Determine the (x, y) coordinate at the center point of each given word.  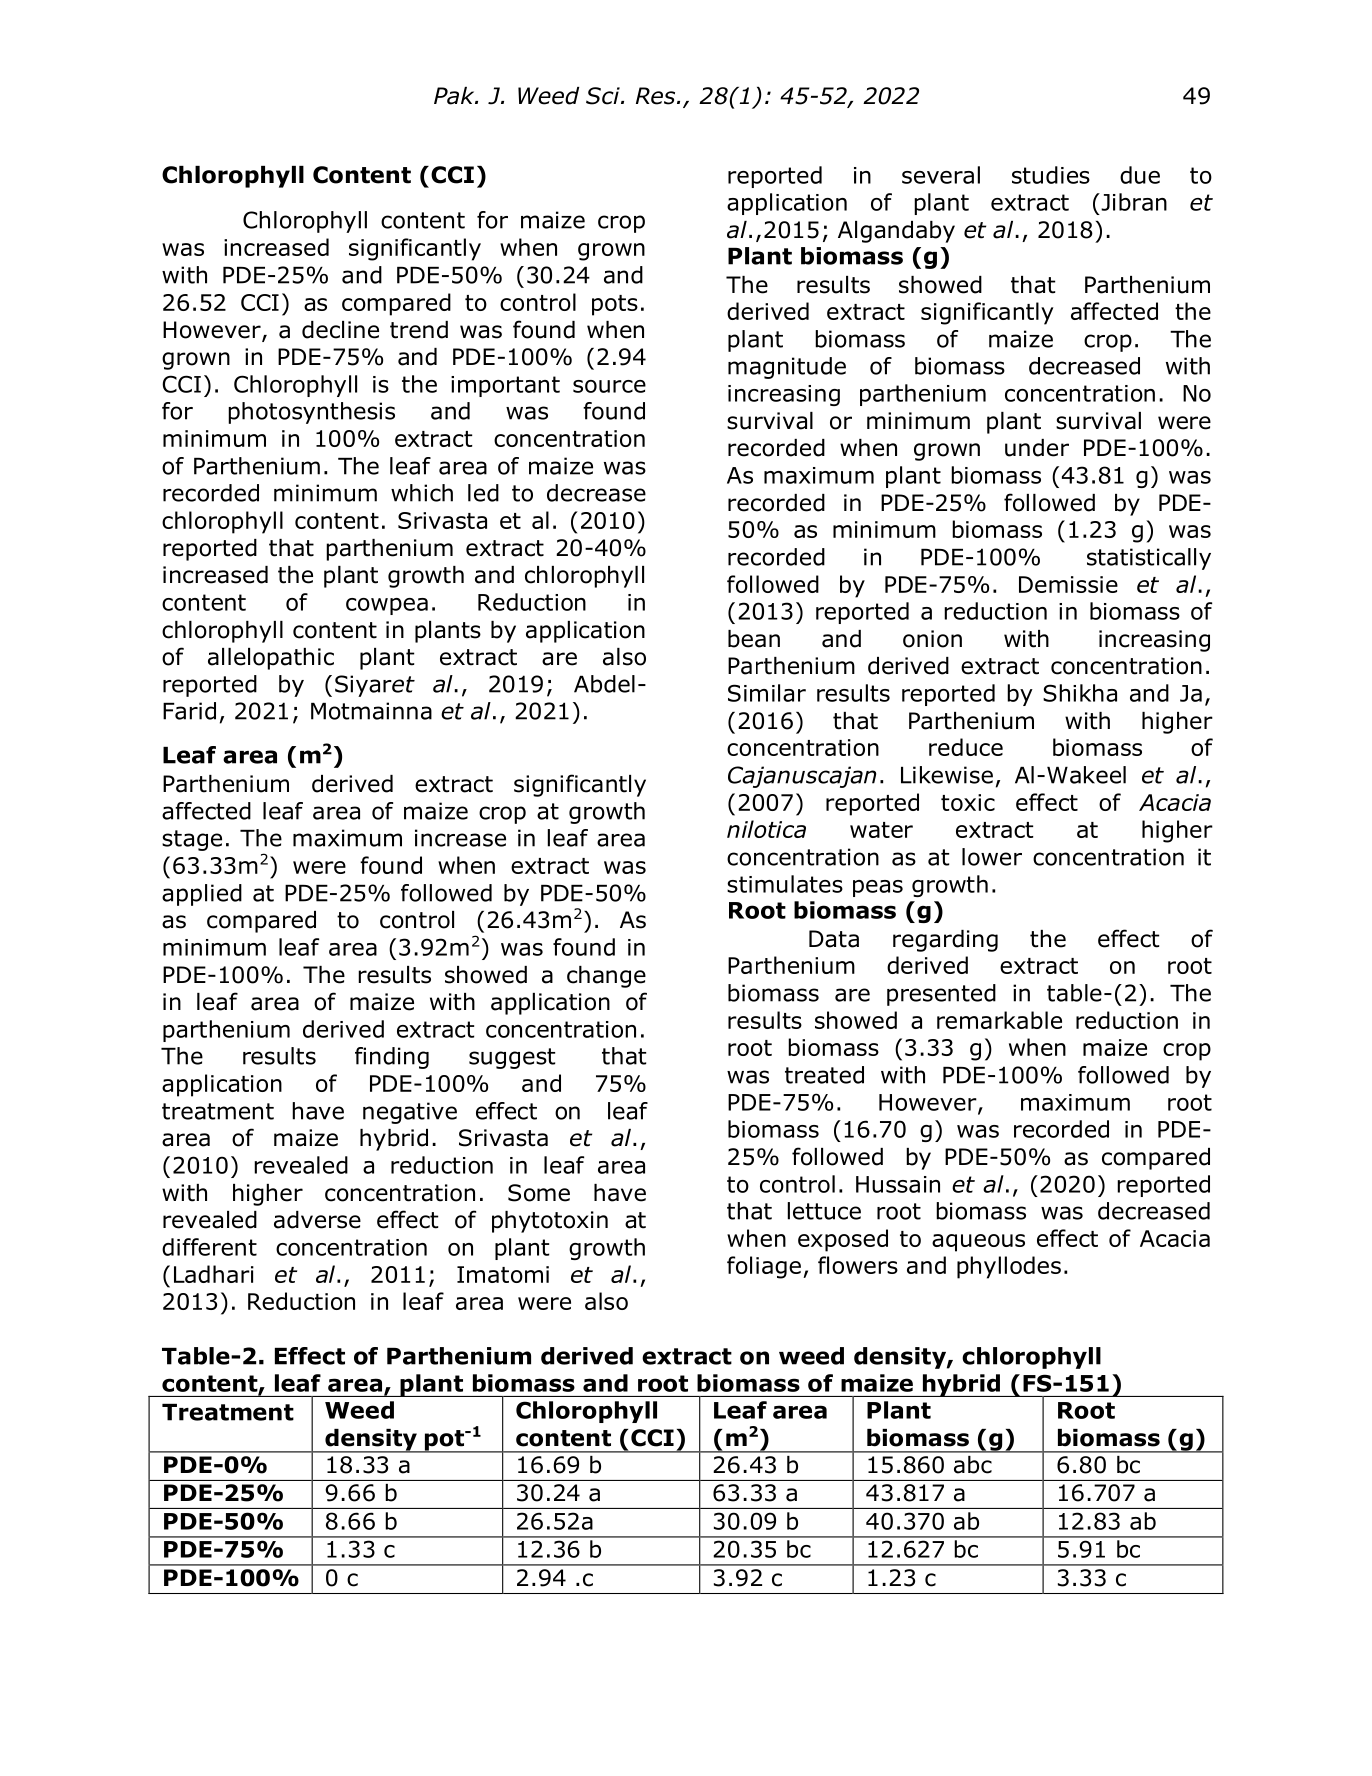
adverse (317, 1220)
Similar (767, 693)
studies (1051, 175)
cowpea (387, 606)
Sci (604, 96)
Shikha (1080, 693)
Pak (455, 96)
